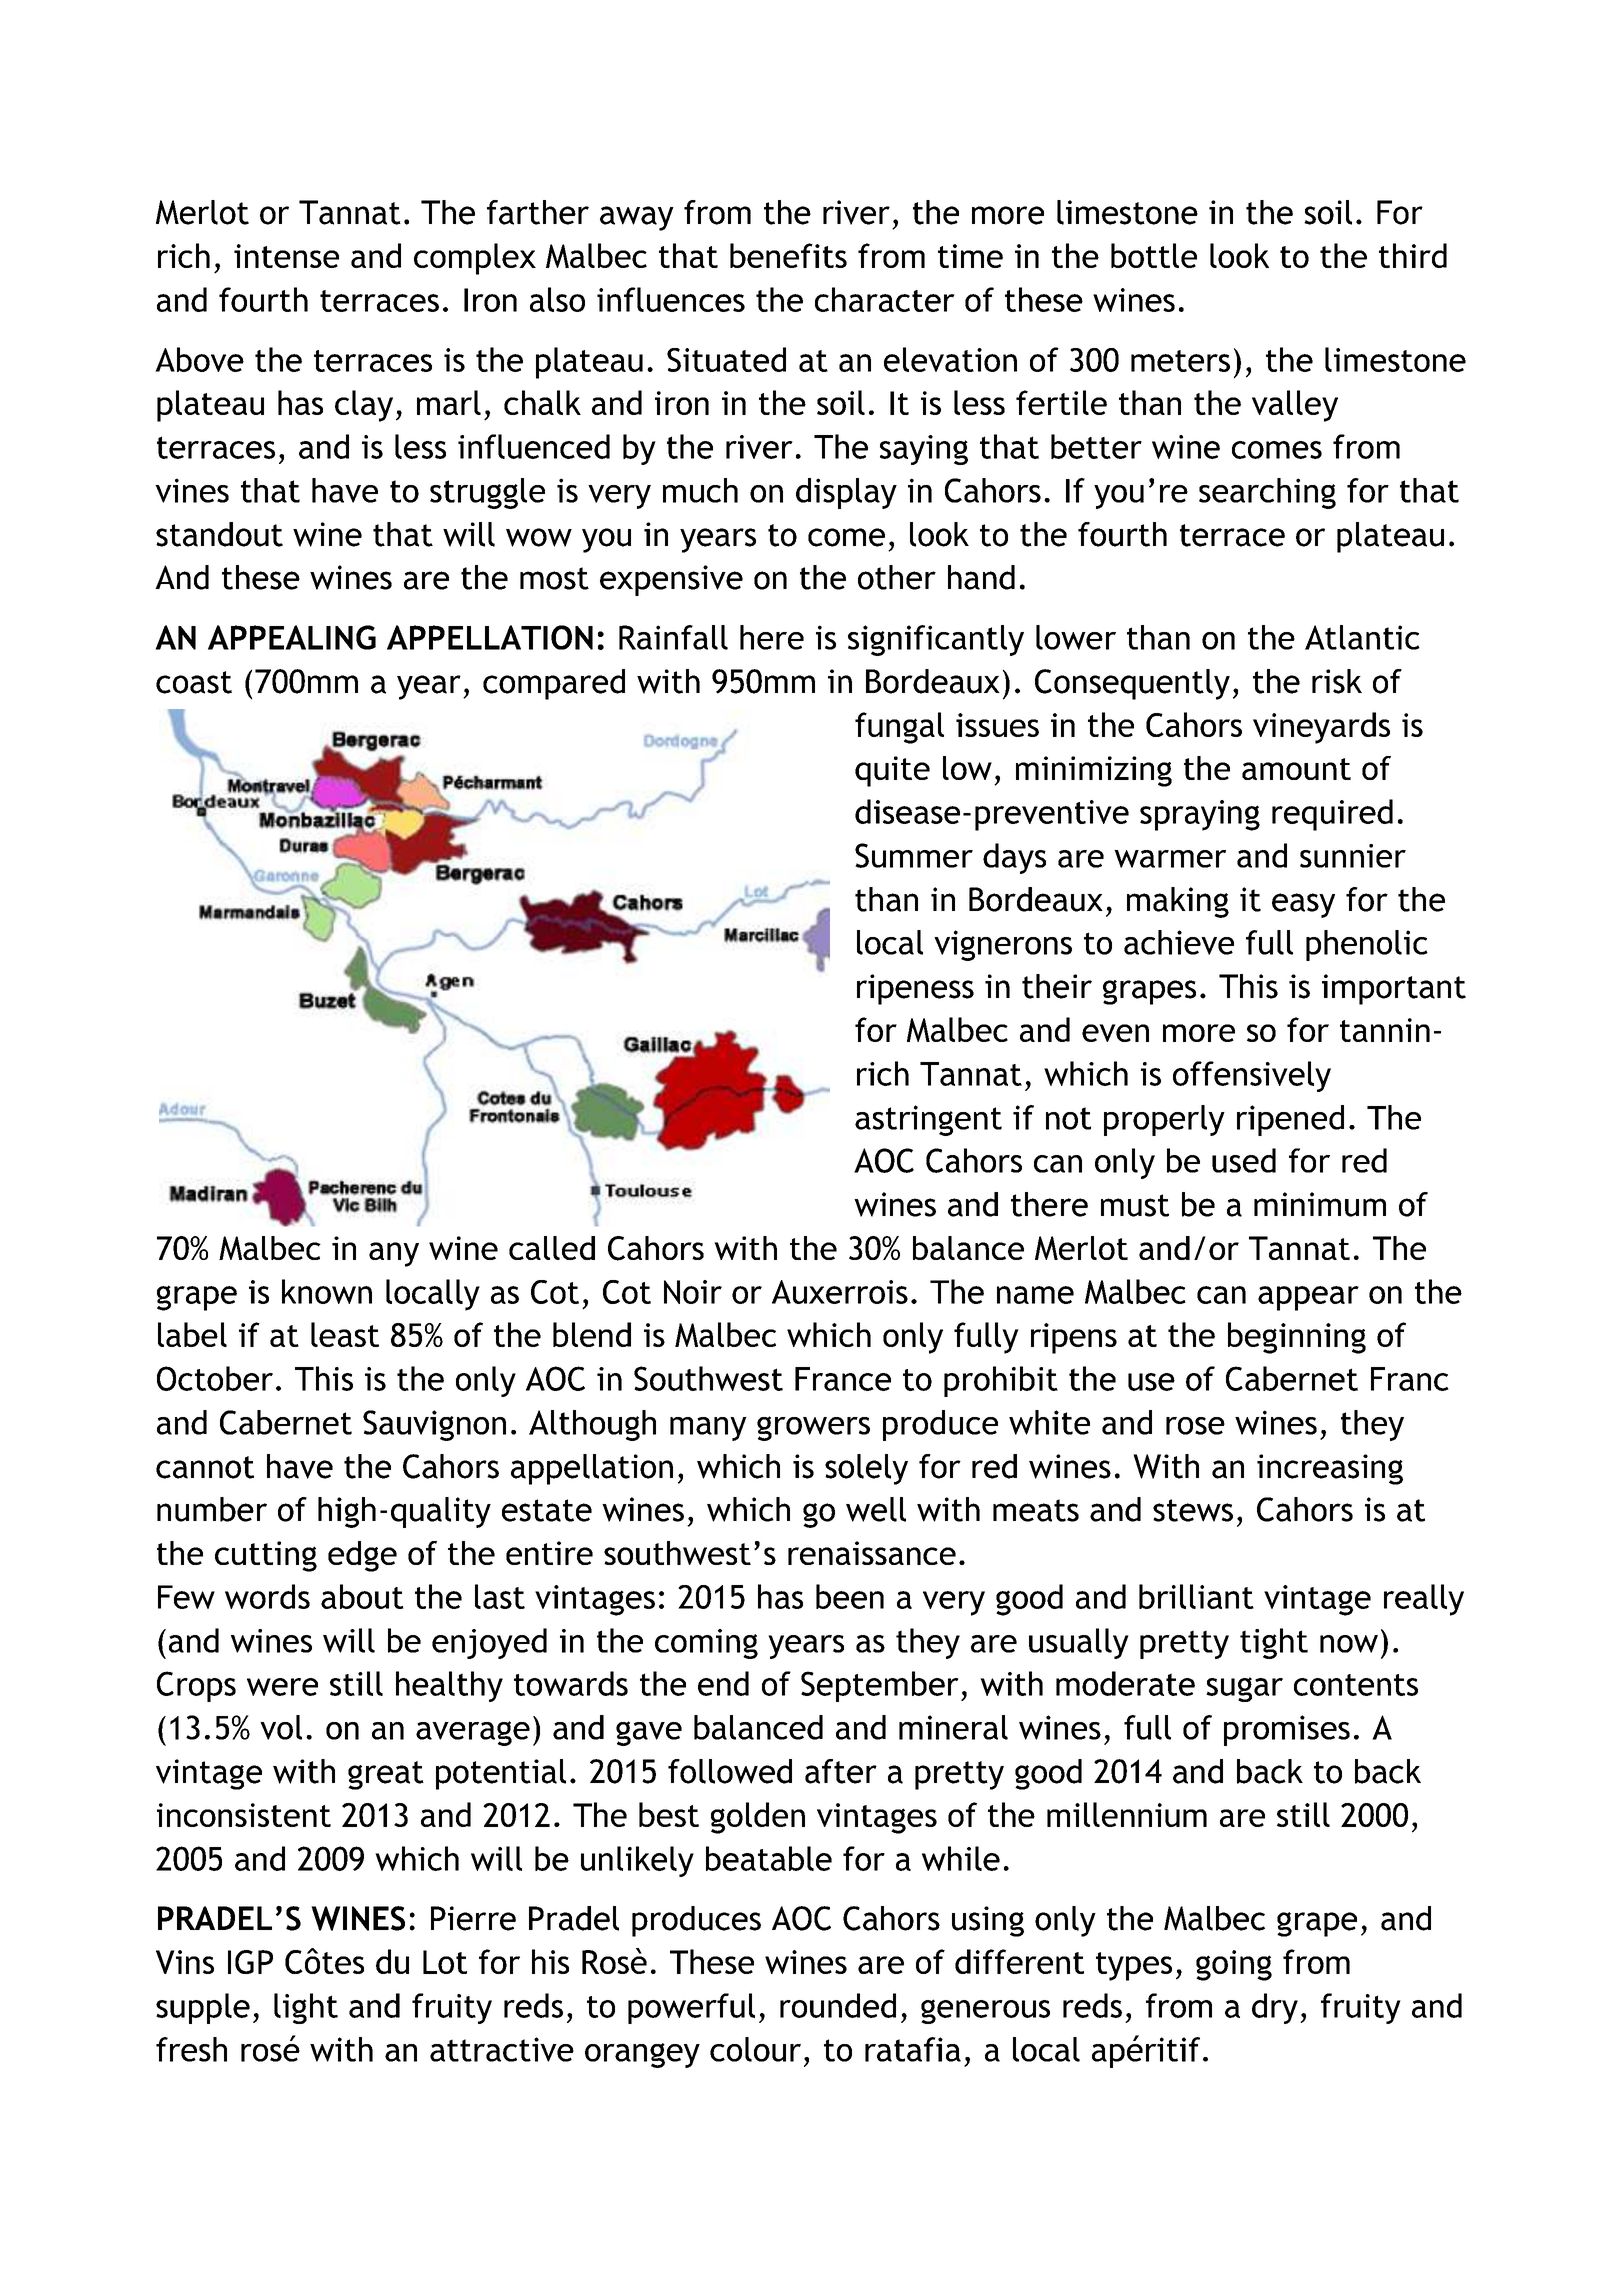 The width and height of the screenshot is (1620, 2291). Describe the element at coordinates (1195, 1426) in the screenshot. I see `rose` at that location.
